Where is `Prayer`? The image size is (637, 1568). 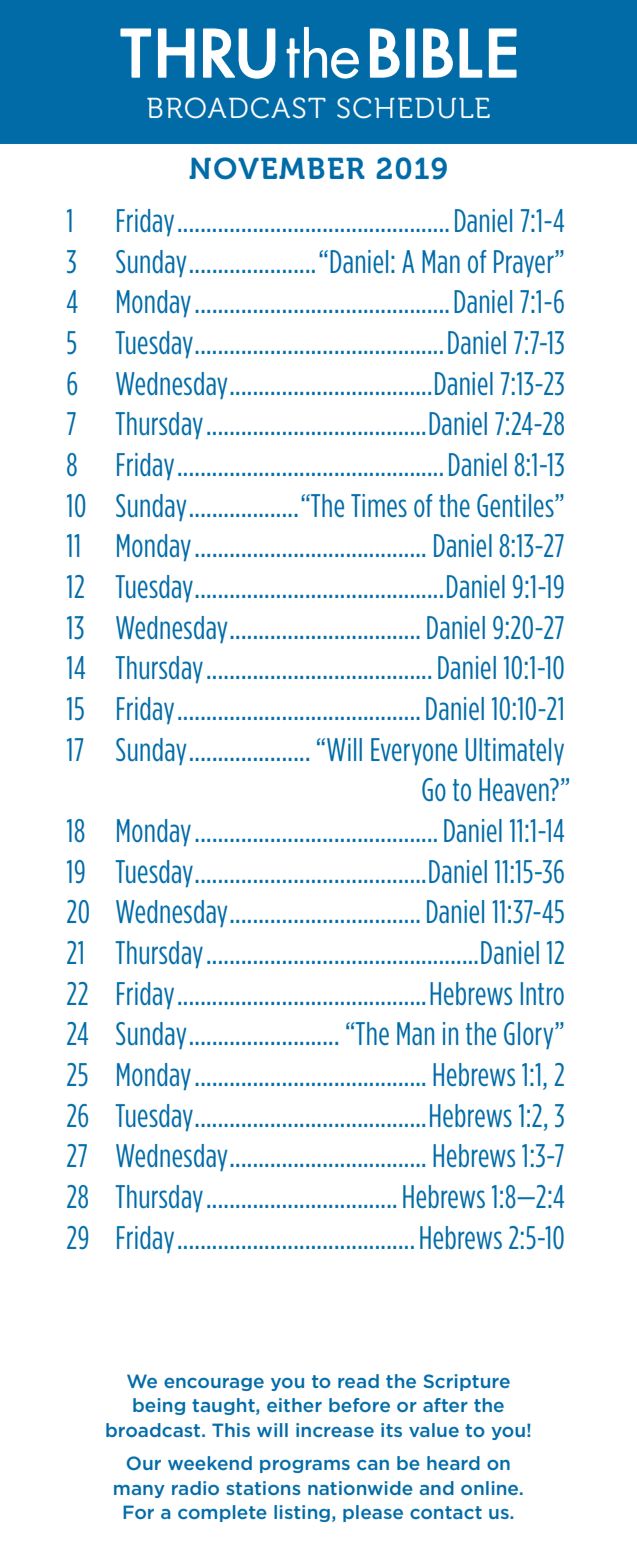 Prayer is located at coordinates (525, 263).
